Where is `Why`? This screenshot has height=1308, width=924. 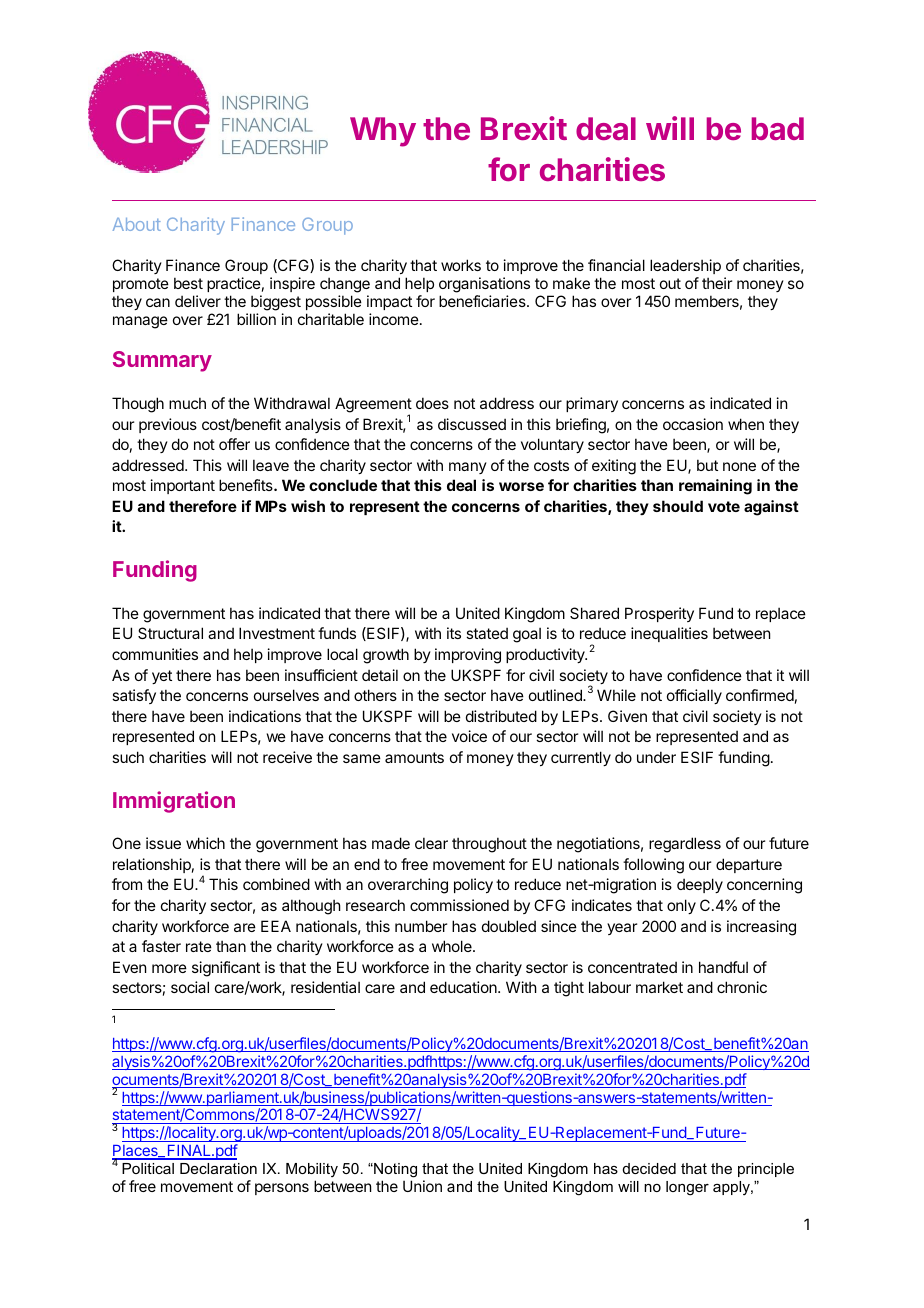
Why is located at coordinates (383, 132).
